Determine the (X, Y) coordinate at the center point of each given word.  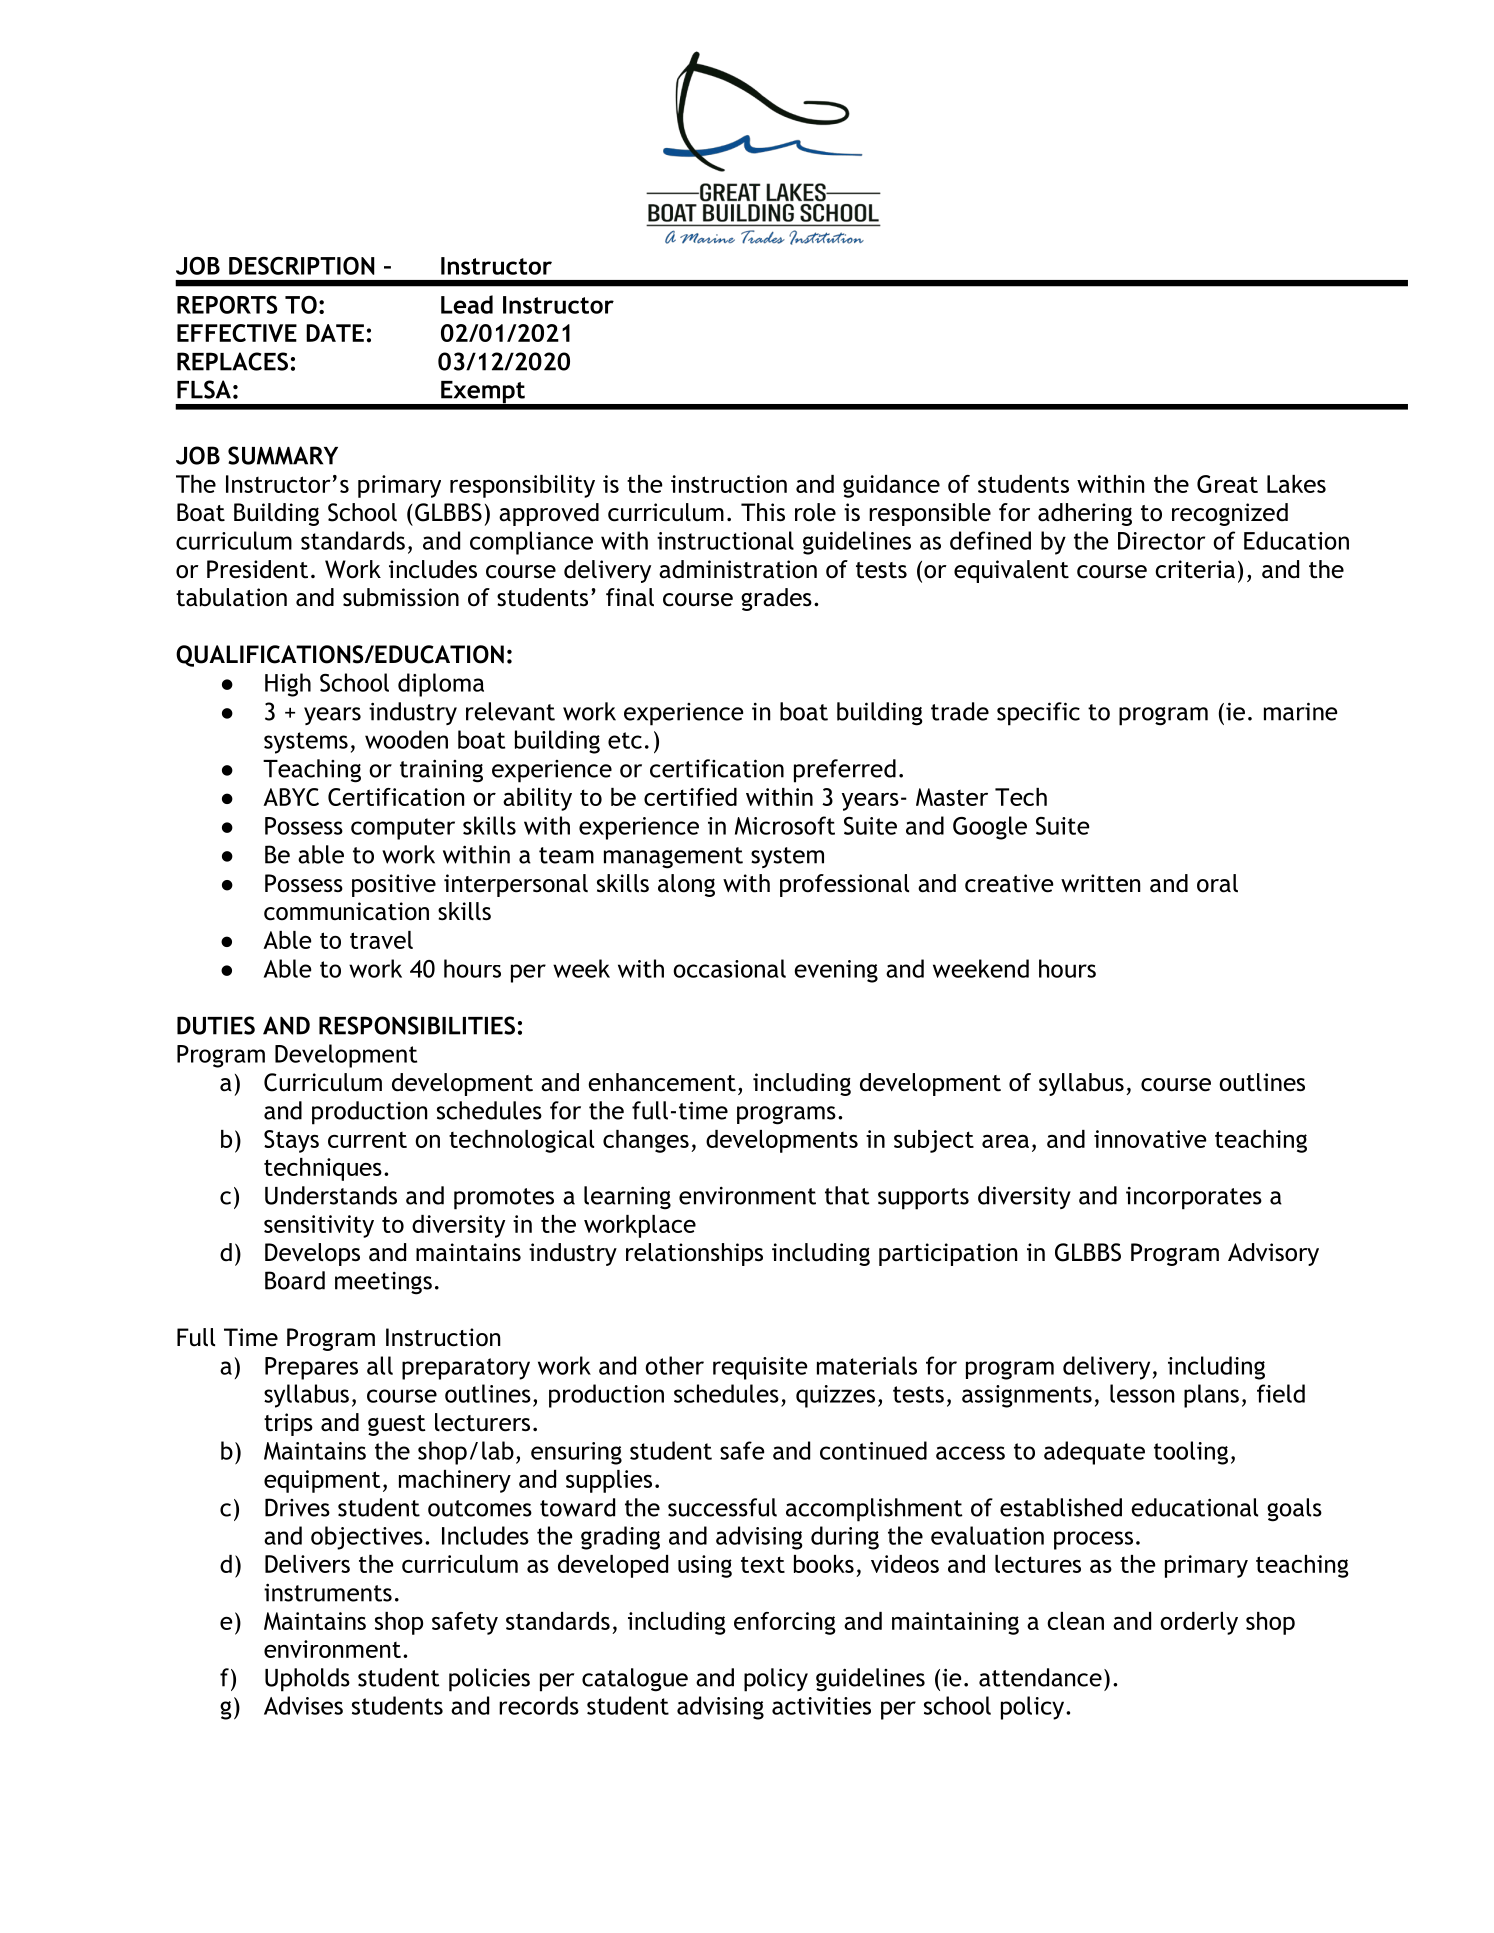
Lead (467, 304)
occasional (729, 968)
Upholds (307, 1680)
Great (1227, 484)
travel (381, 940)
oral (1217, 883)
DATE (335, 333)
